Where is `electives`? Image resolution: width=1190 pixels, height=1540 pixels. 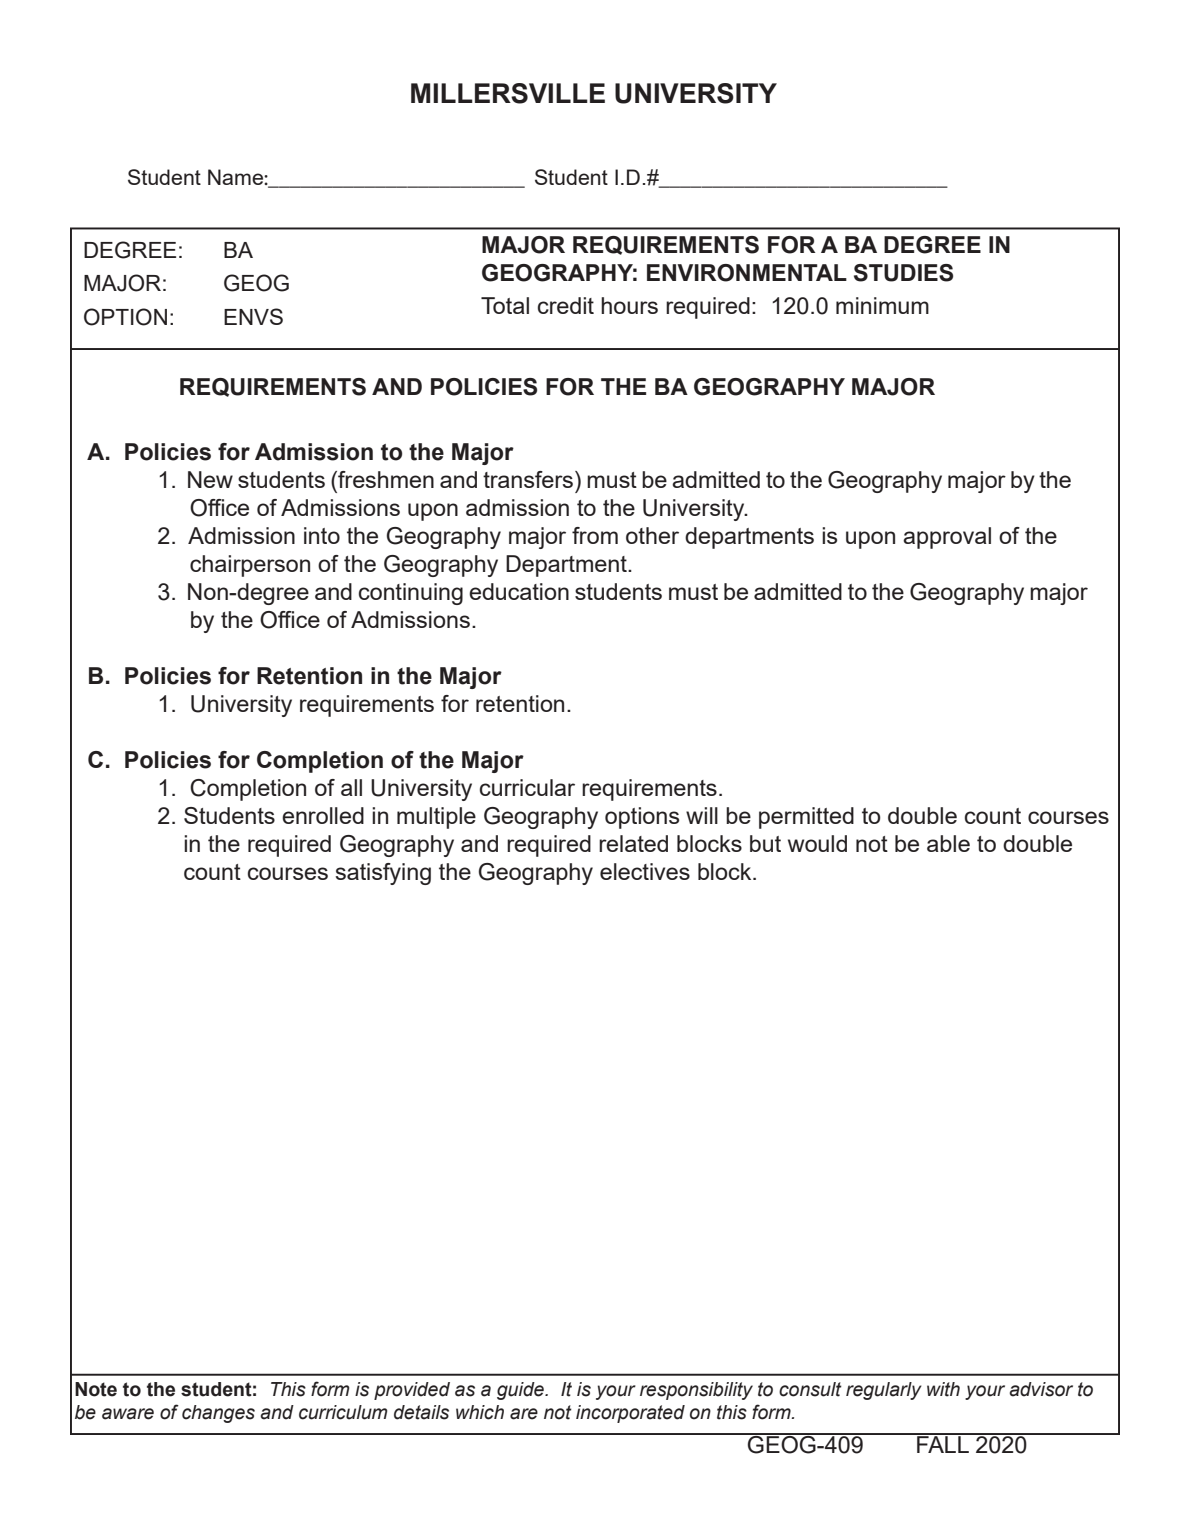 electives is located at coordinates (645, 871).
